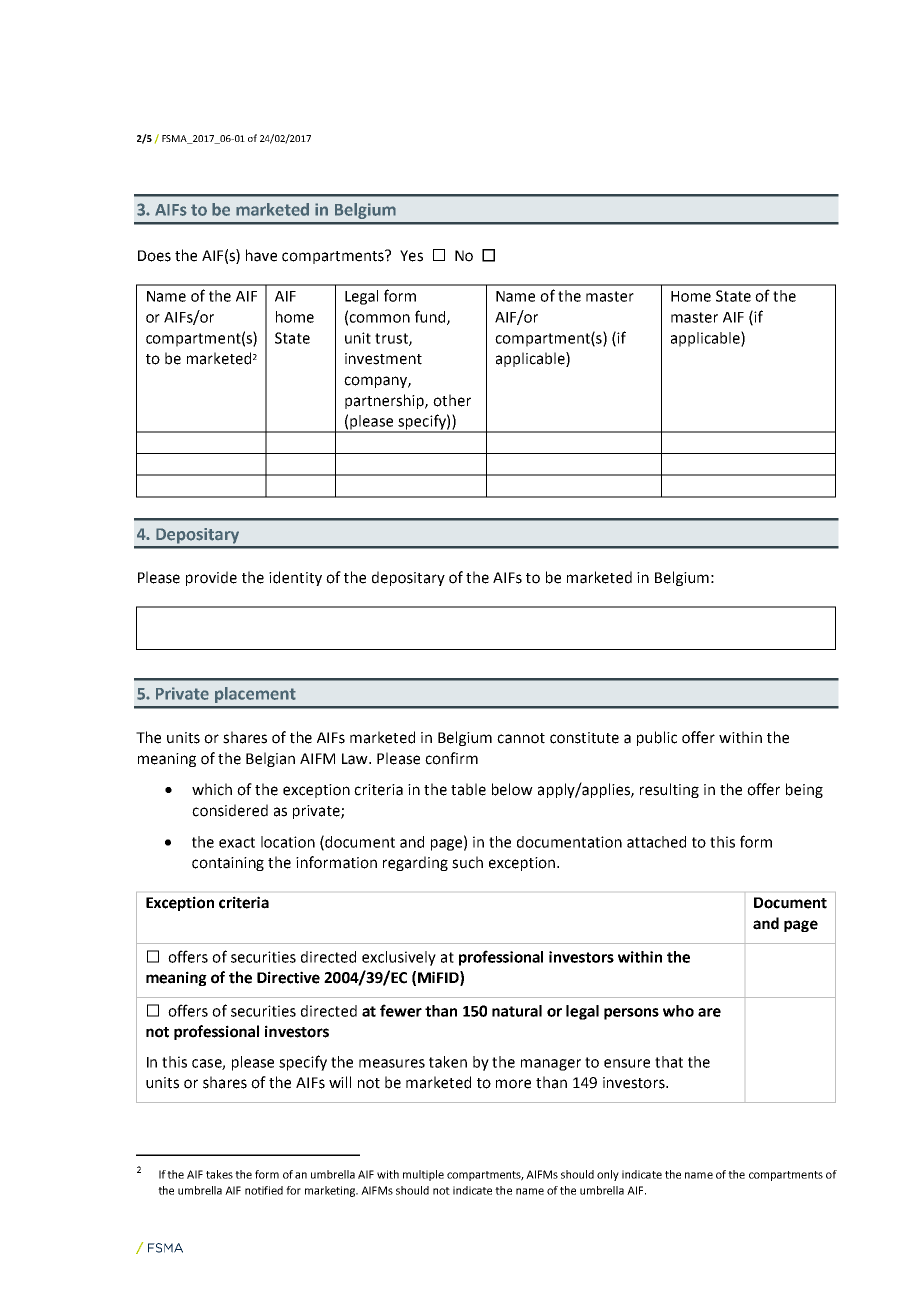  Describe the element at coordinates (261, 255) in the screenshot. I see `have` at that location.
